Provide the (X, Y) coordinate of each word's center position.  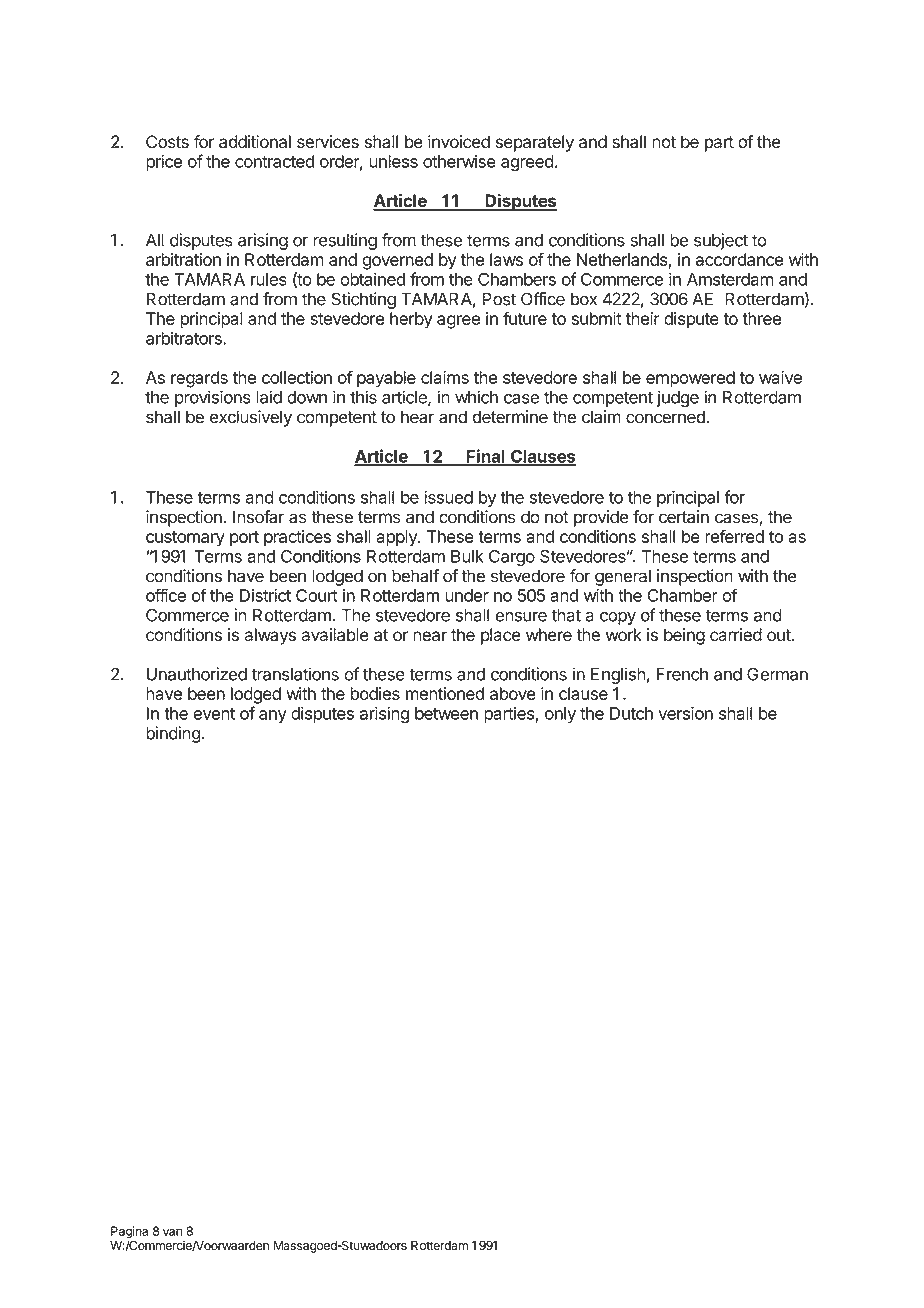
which (476, 397)
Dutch (631, 713)
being (684, 636)
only (560, 715)
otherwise (459, 161)
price (164, 162)
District (265, 595)
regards (199, 379)
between (446, 713)
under (467, 595)
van (172, 1232)
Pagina (129, 1233)
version (685, 713)
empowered (690, 379)
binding (173, 734)
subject (721, 241)
